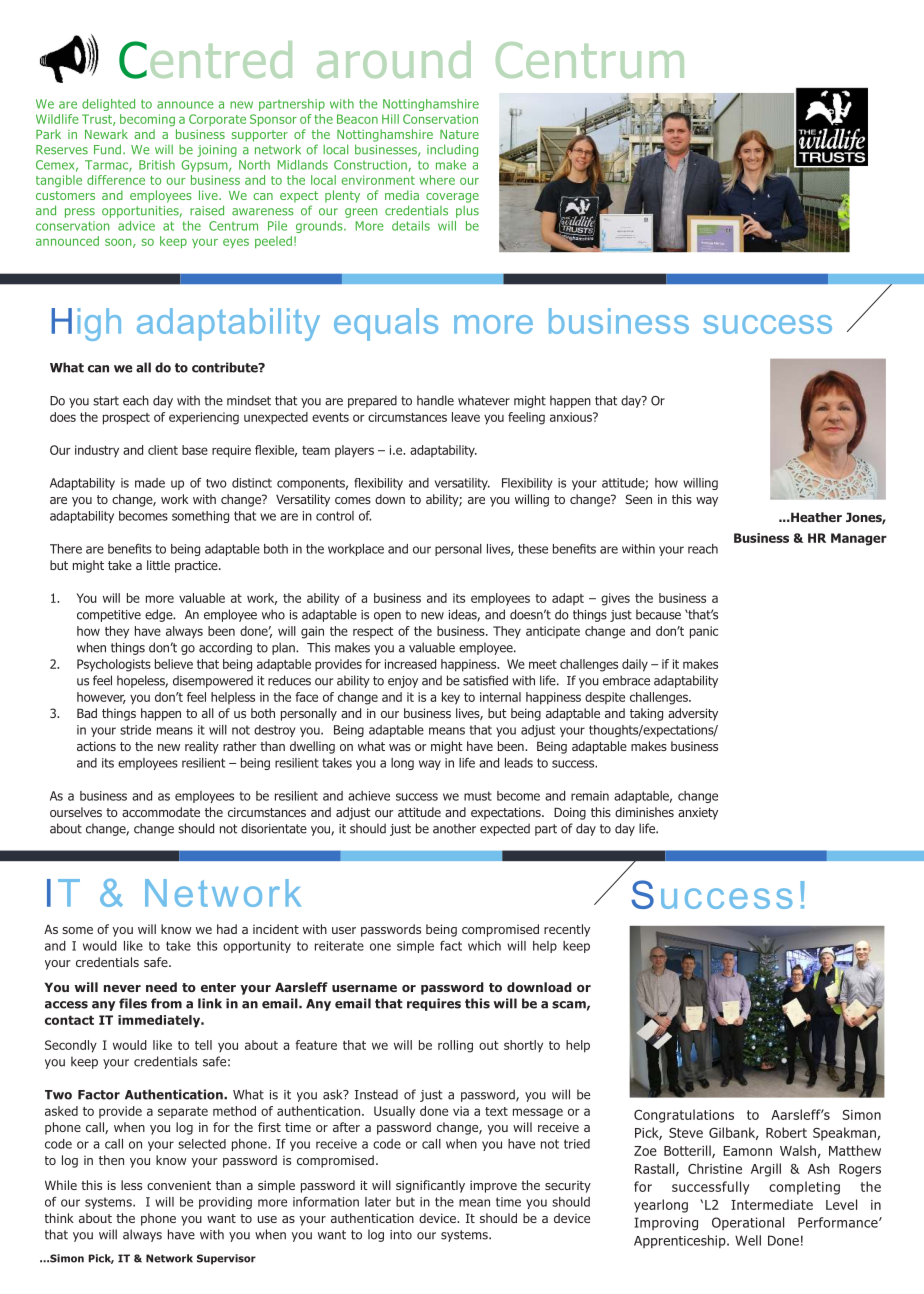 The image size is (924, 1294). Describe the element at coordinates (452, 150) in the page. I see `including` at that location.
